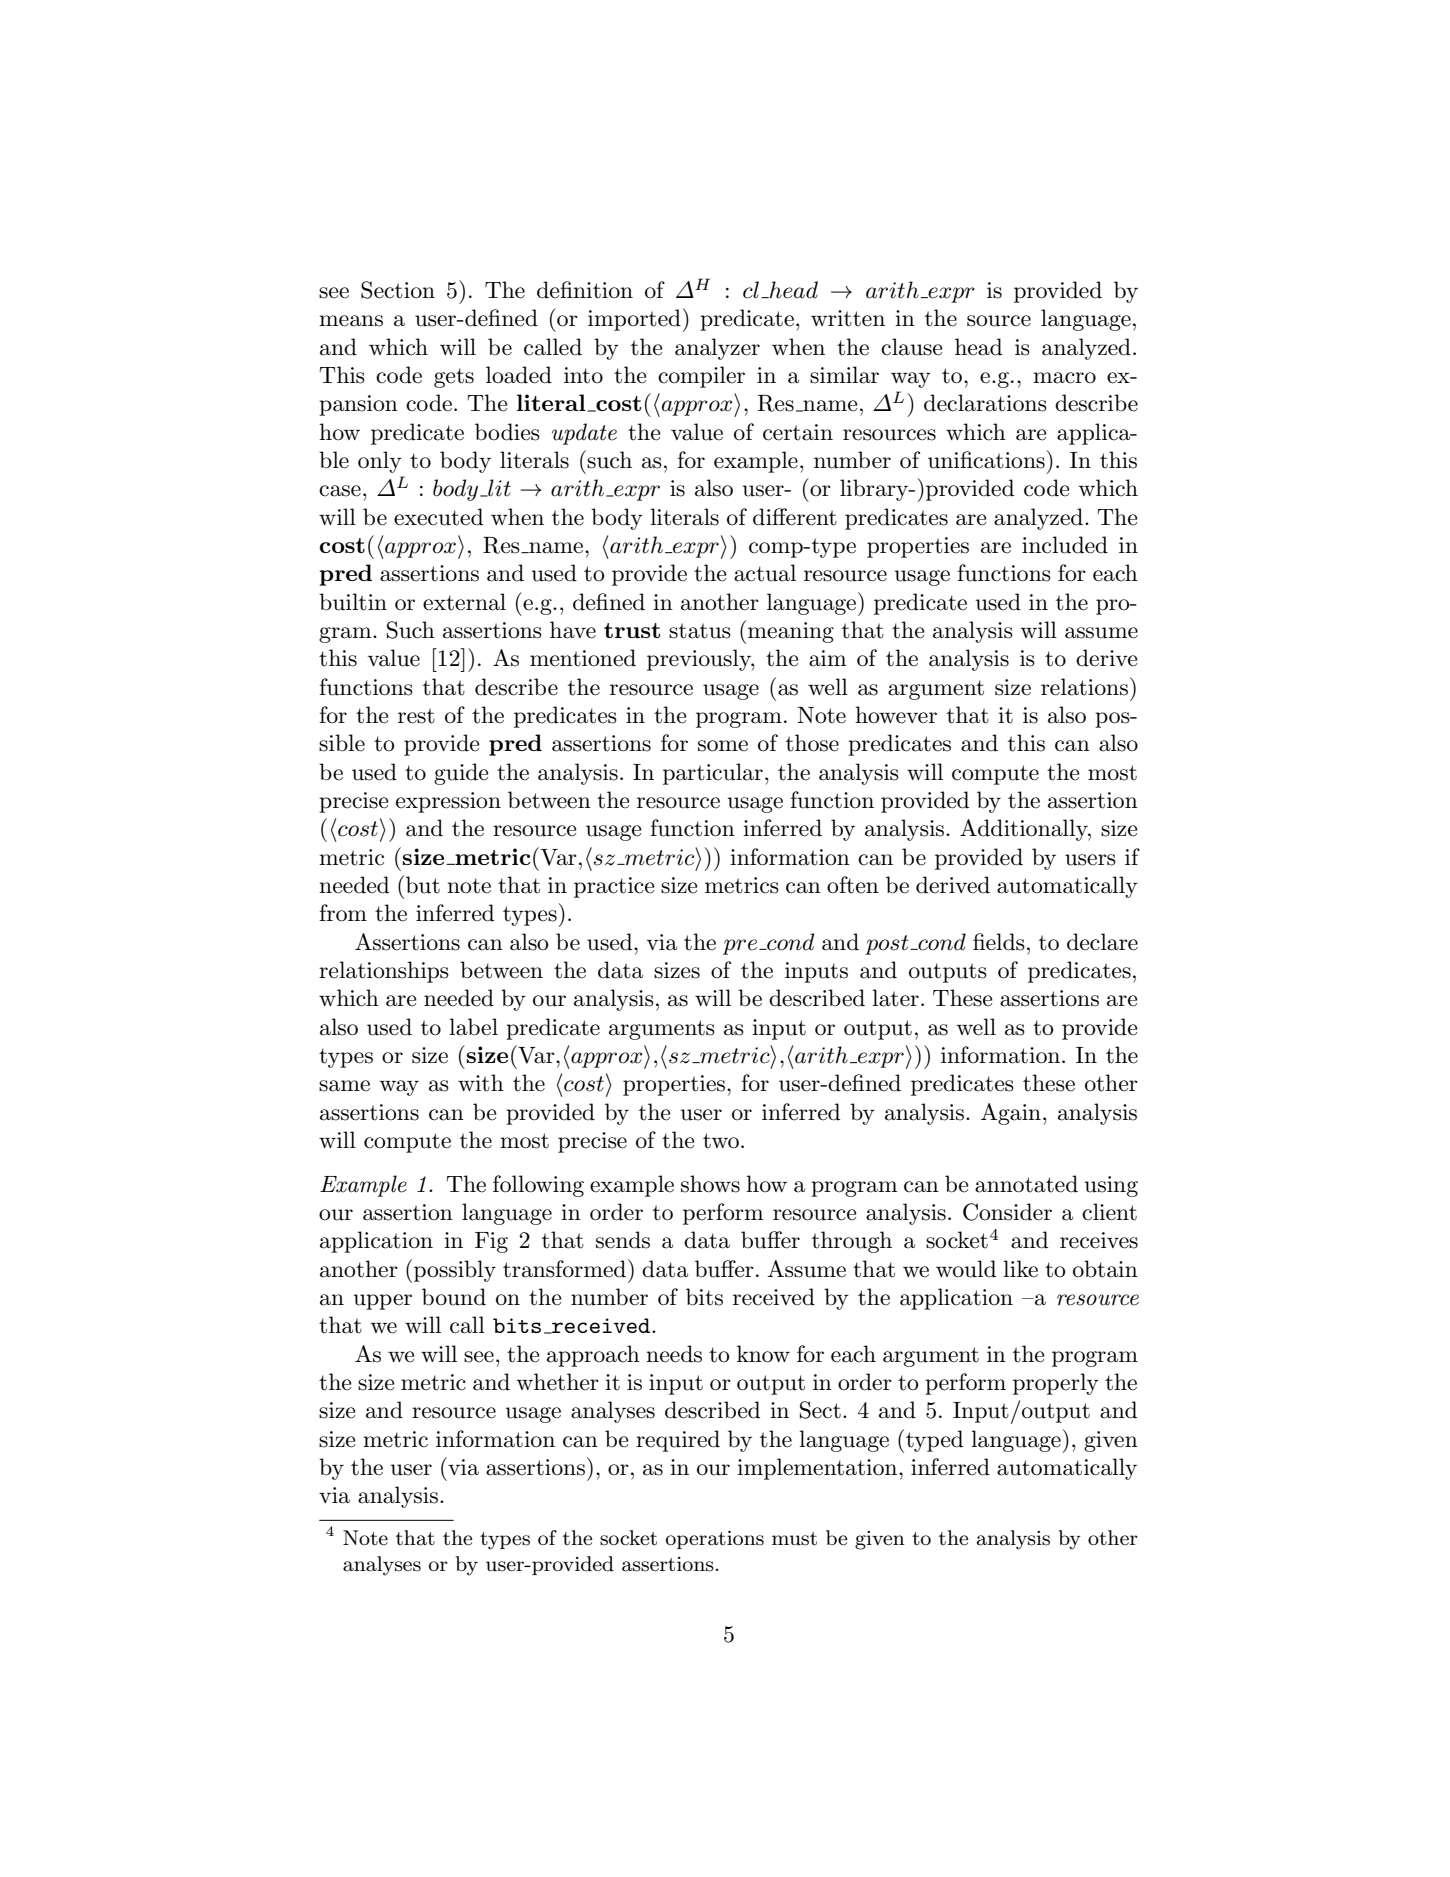 Image resolution: width=1450 pixels, height=1877 pixels. What do you see at coordinates (1065, 545) in the screenshot?
I see `included` at bounding box center [1065, 545].
